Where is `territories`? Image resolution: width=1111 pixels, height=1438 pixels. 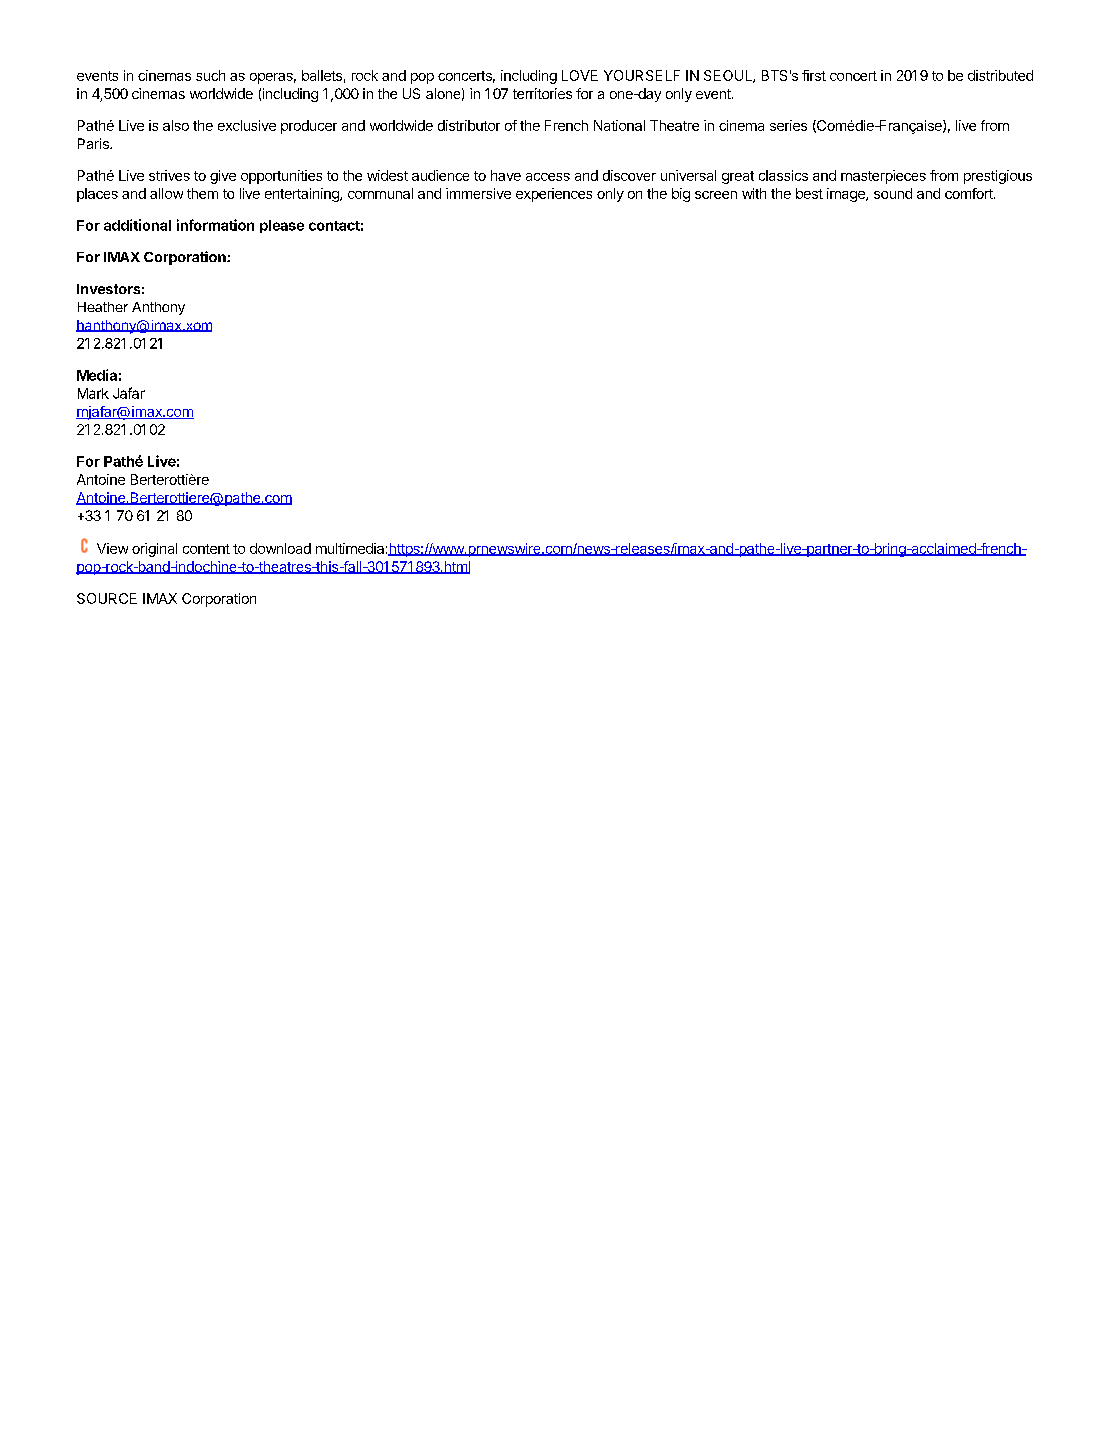 territories is located at coordinates (542, 93).
